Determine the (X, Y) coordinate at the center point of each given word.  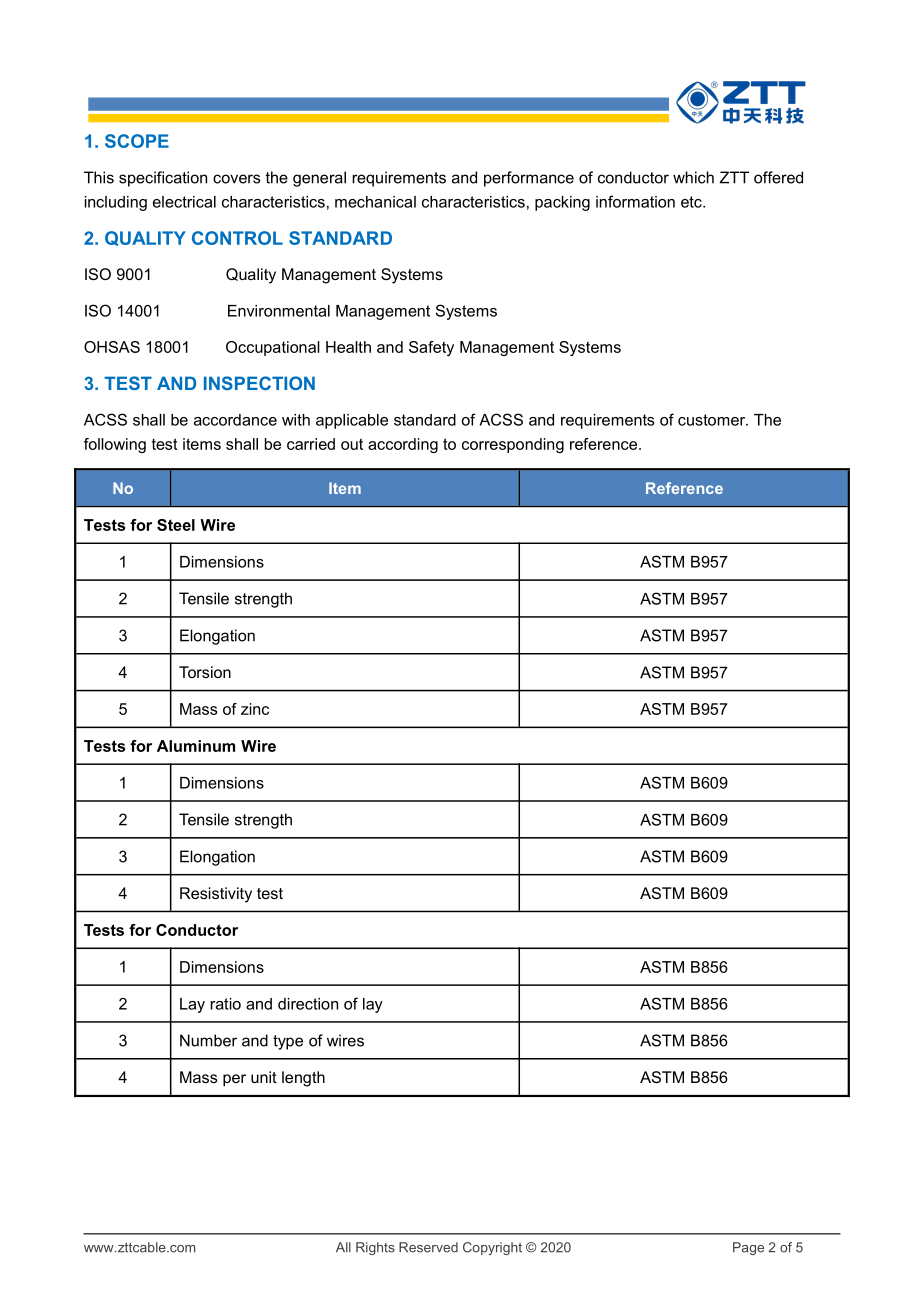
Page (748, 1248)
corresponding (513, 445)
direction (308, 1004)
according (403, 445)
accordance (235, 420)
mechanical (375, 202)
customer (713, 420)
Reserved (428, 1247)
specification (163, 179)
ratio (225, 1004)
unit (264, 1077)
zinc (255, 709)
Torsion (205, 672)
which (693, 177)
